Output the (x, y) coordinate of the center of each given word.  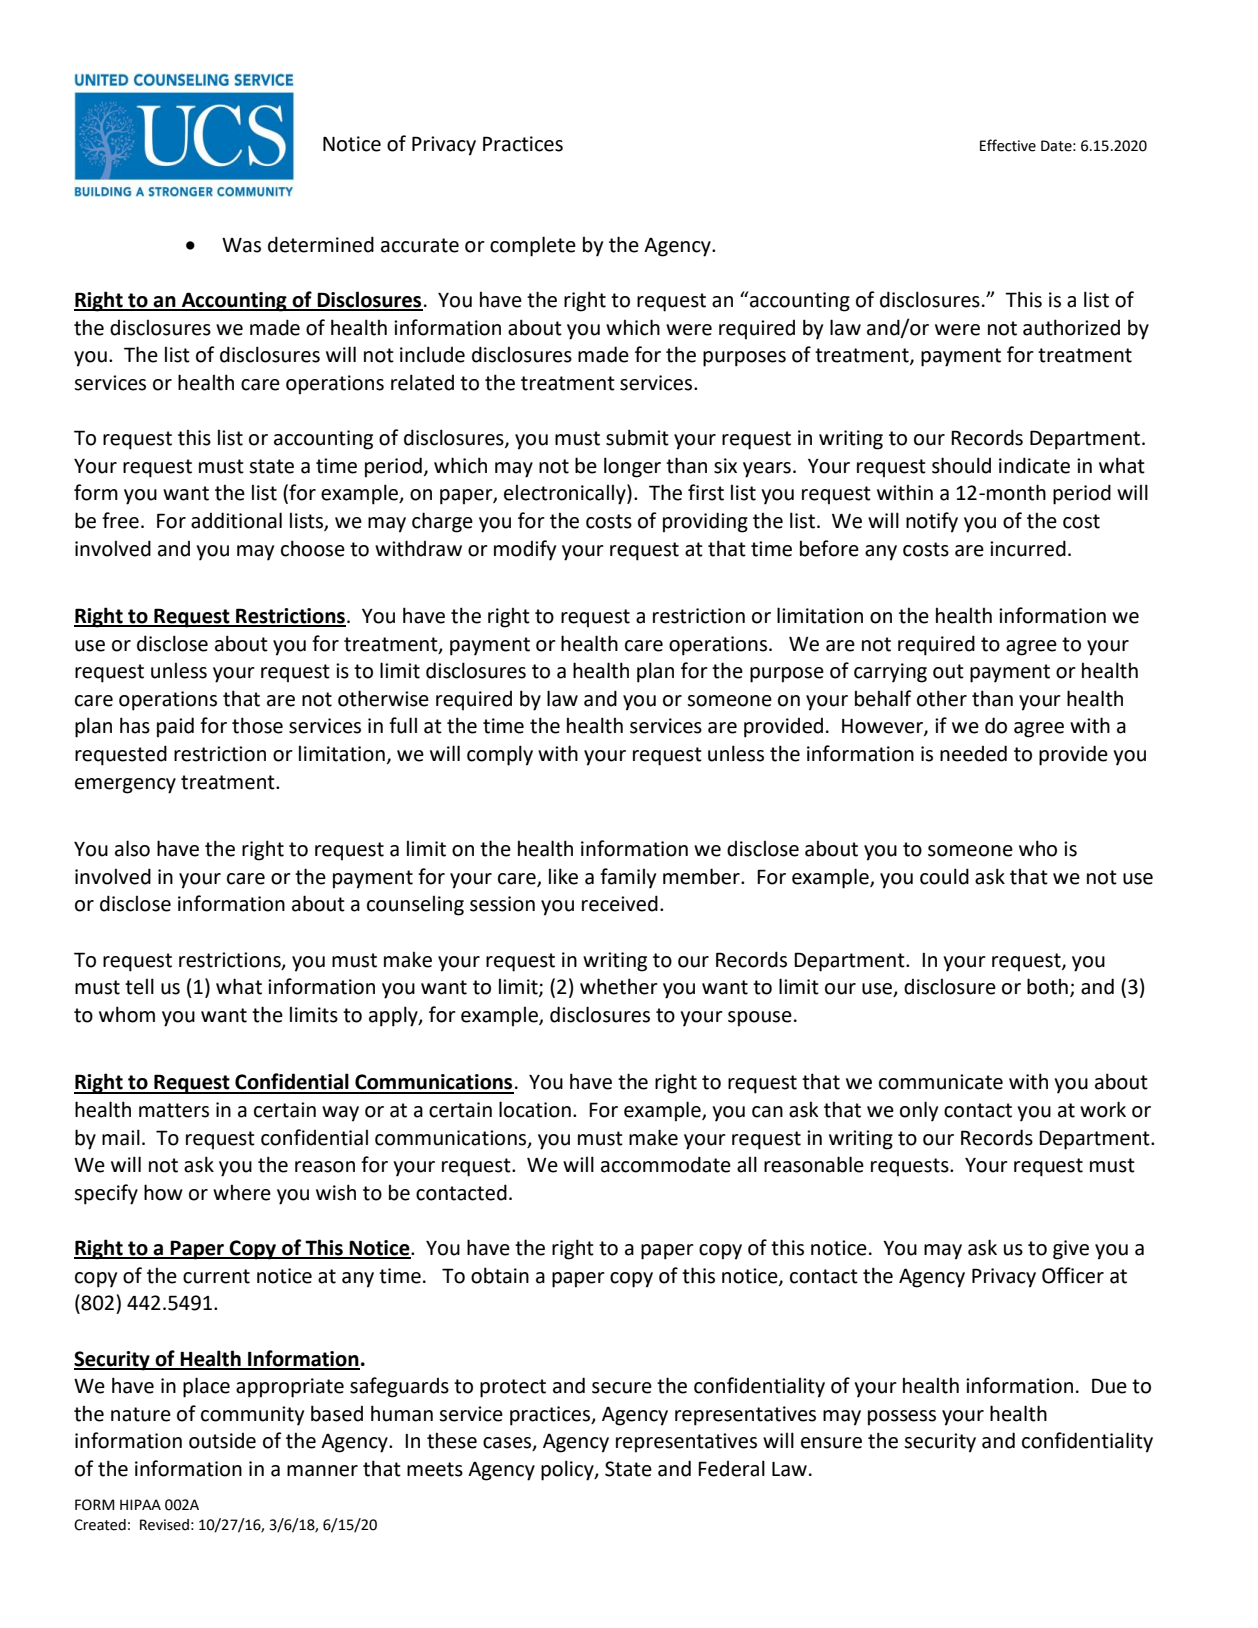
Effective (1008, 145)
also (132, 848)
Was (241, 245)
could (944, 876)
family (628, 878)
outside (222, 1441)
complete (533, 246)
